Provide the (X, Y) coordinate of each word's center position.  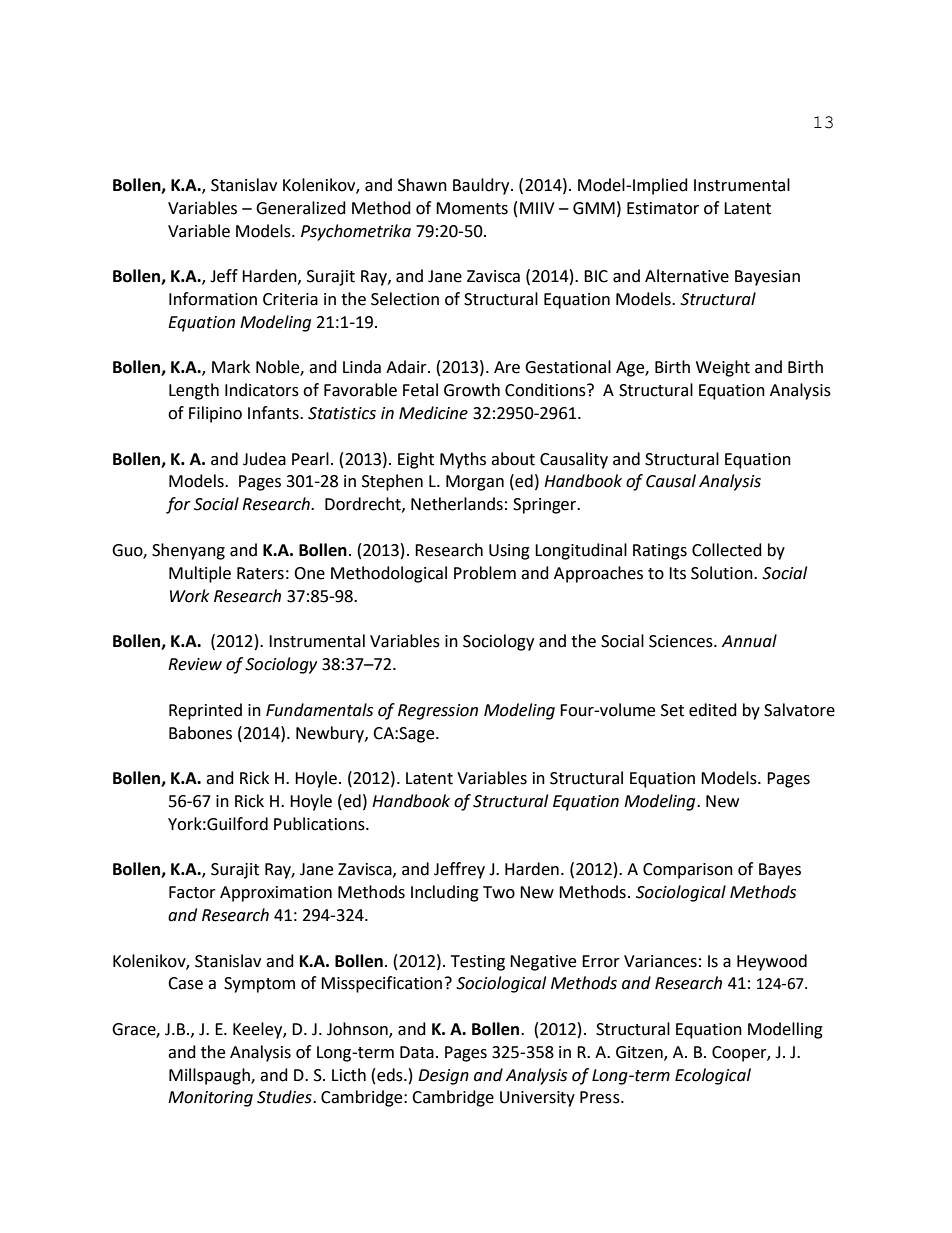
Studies (285, 1097)
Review (195, 664)
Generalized (301, 208)
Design (443, 1077)
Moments (472, 208)
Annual (749, 641)
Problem (485, 573)
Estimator (663, 208)
